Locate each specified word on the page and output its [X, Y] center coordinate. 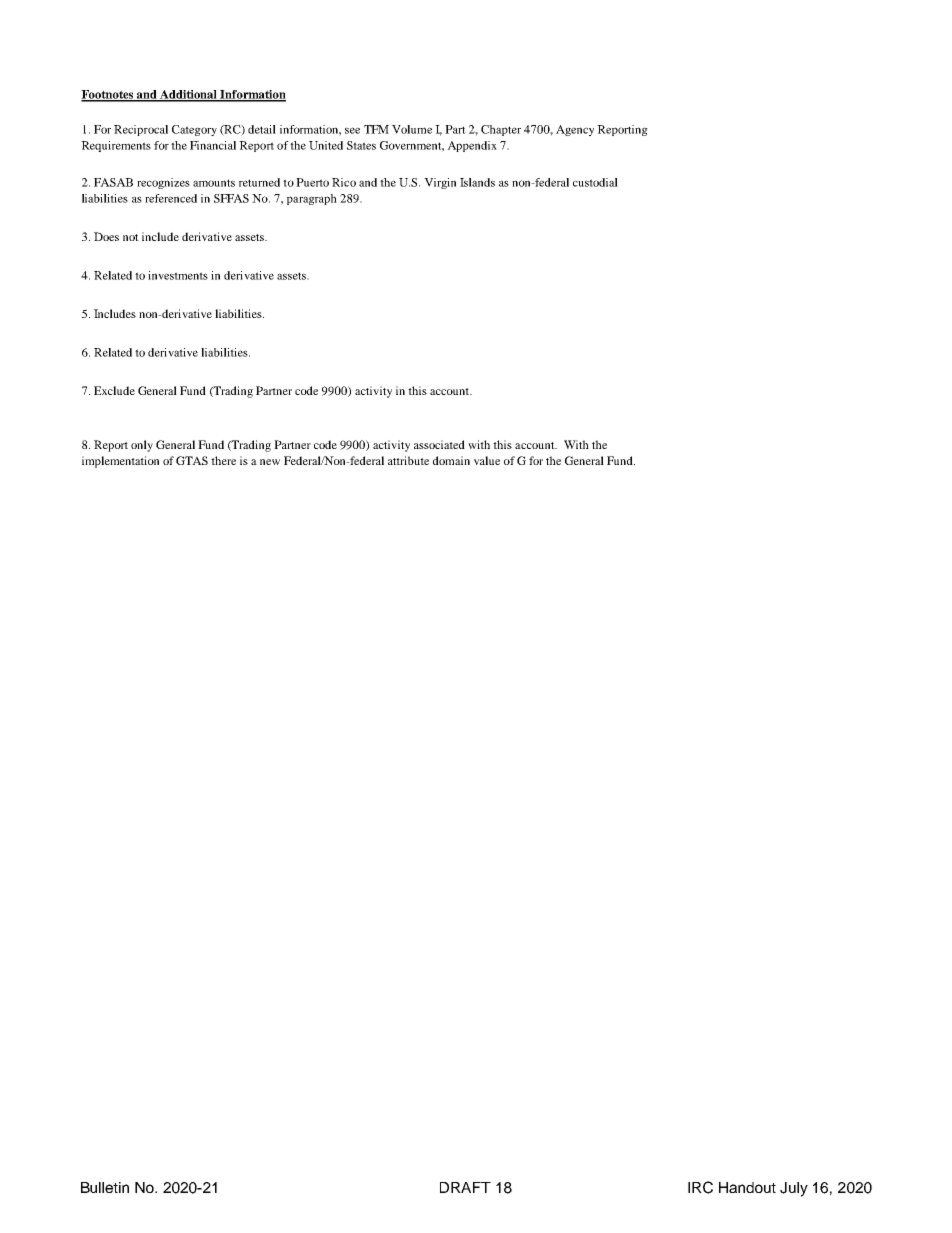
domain [451, 460]
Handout [747, 1187]
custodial [595, 182]
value [487, 460]
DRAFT [465, 1187]
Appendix [472, 146]
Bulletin [105, 1187]
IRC [700, 1187]
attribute [408, 460]
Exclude [114, 390]
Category [194, 130]
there [223, 460]
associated [439, 444]
